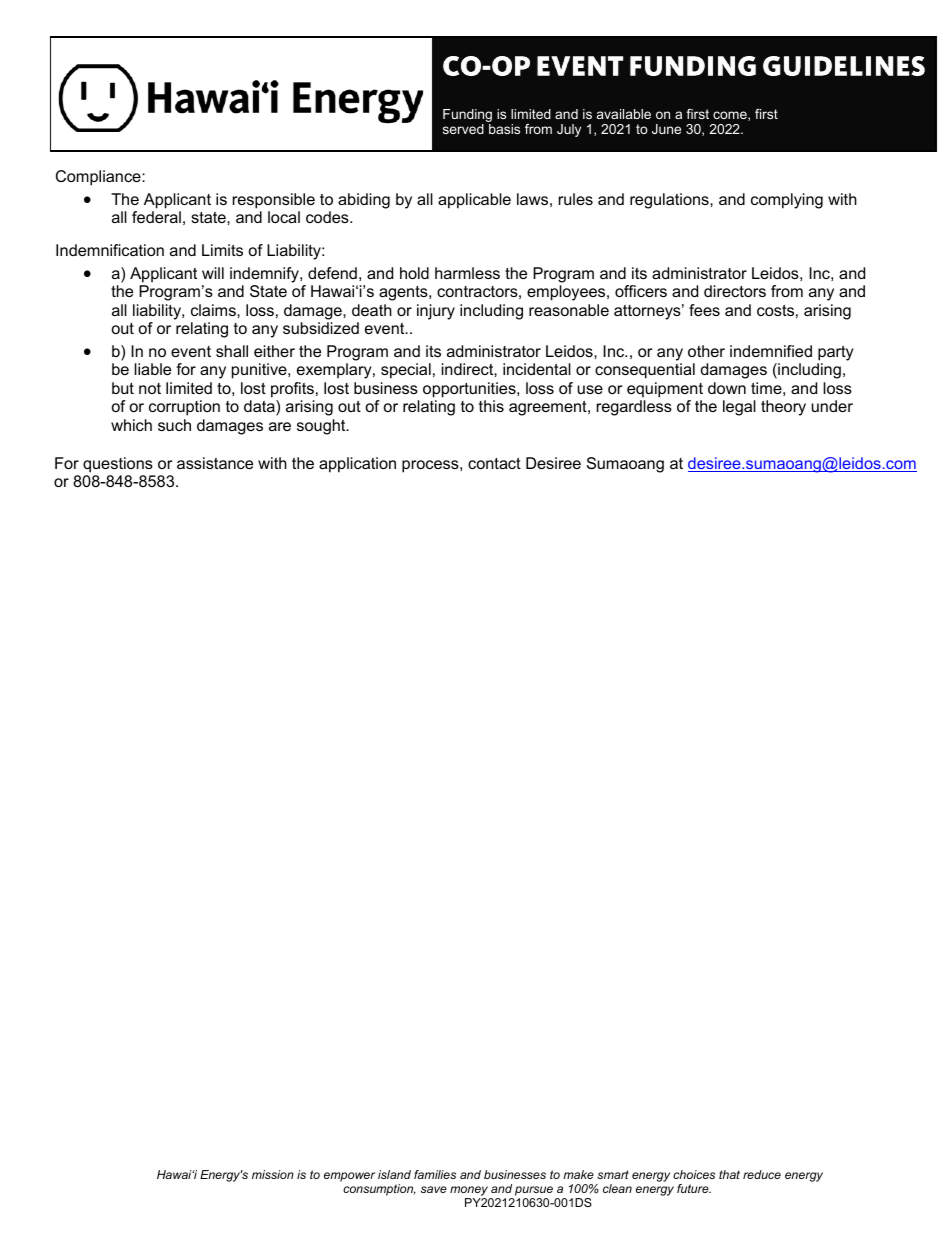 The width and height of the screenshot is (952, 1233). What do you see at coordinates (739, 408) in the screenshot?
I see `legal` at bounding box center [739, 408].
